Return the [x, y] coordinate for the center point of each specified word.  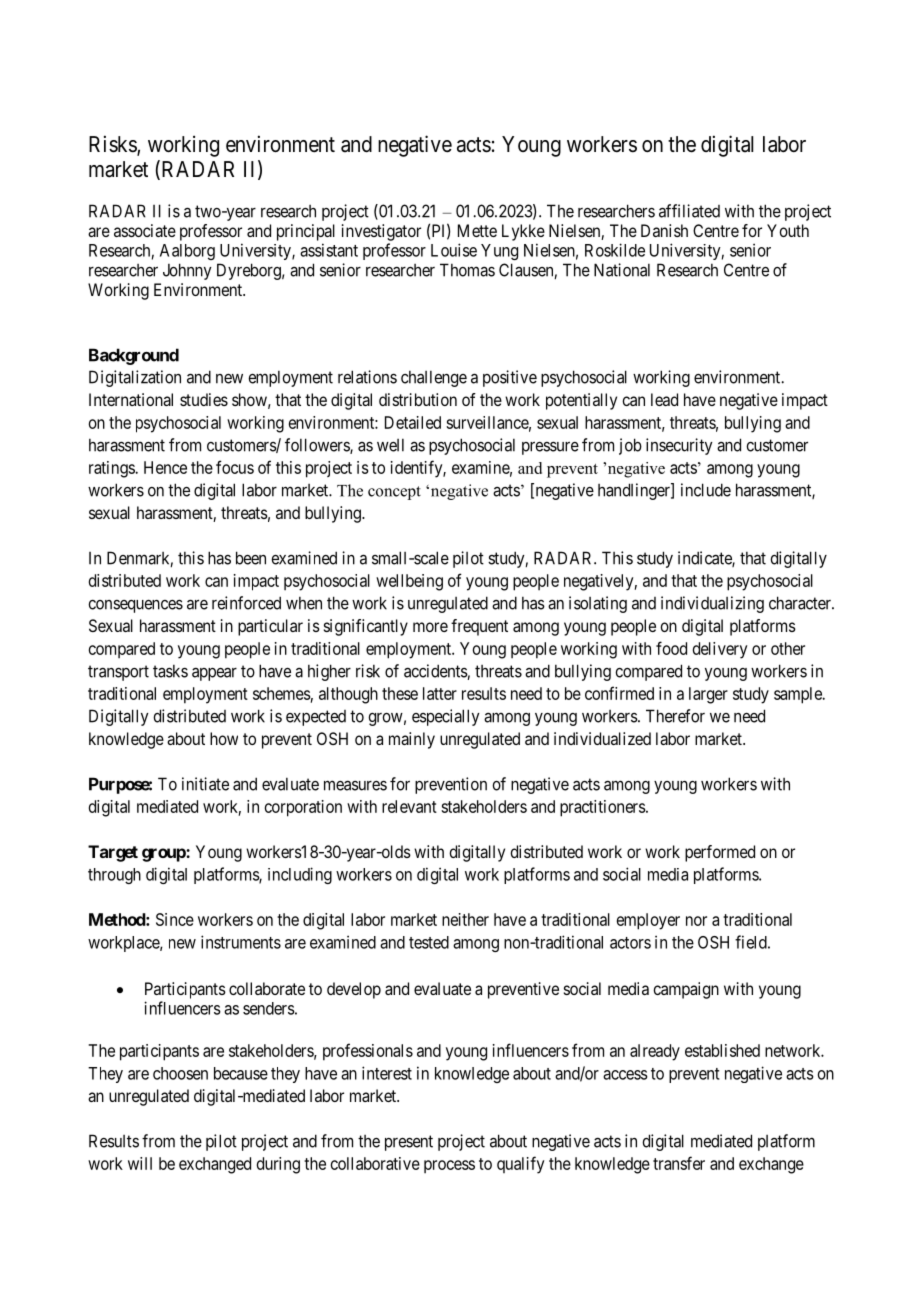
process [449, 1166]
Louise [454, 250]
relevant [409, 806]
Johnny [187, 271]
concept [394, 493]
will [140, 1163]
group [164, 855]
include [706, 490]
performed [720, 853]
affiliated [689, 211]
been [251, 558]
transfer [679, 1163]
